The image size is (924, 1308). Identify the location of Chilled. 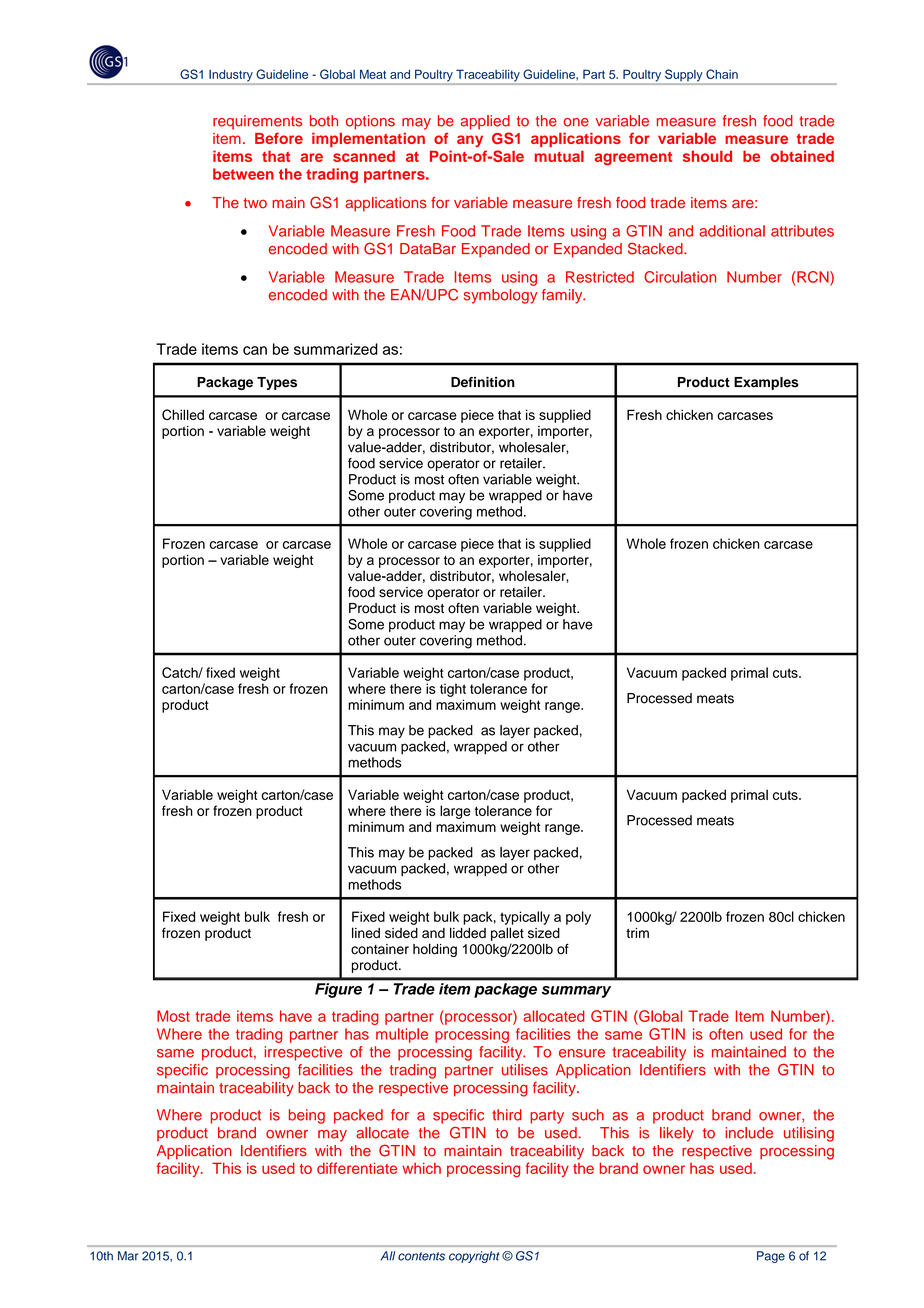
(183, 414).
